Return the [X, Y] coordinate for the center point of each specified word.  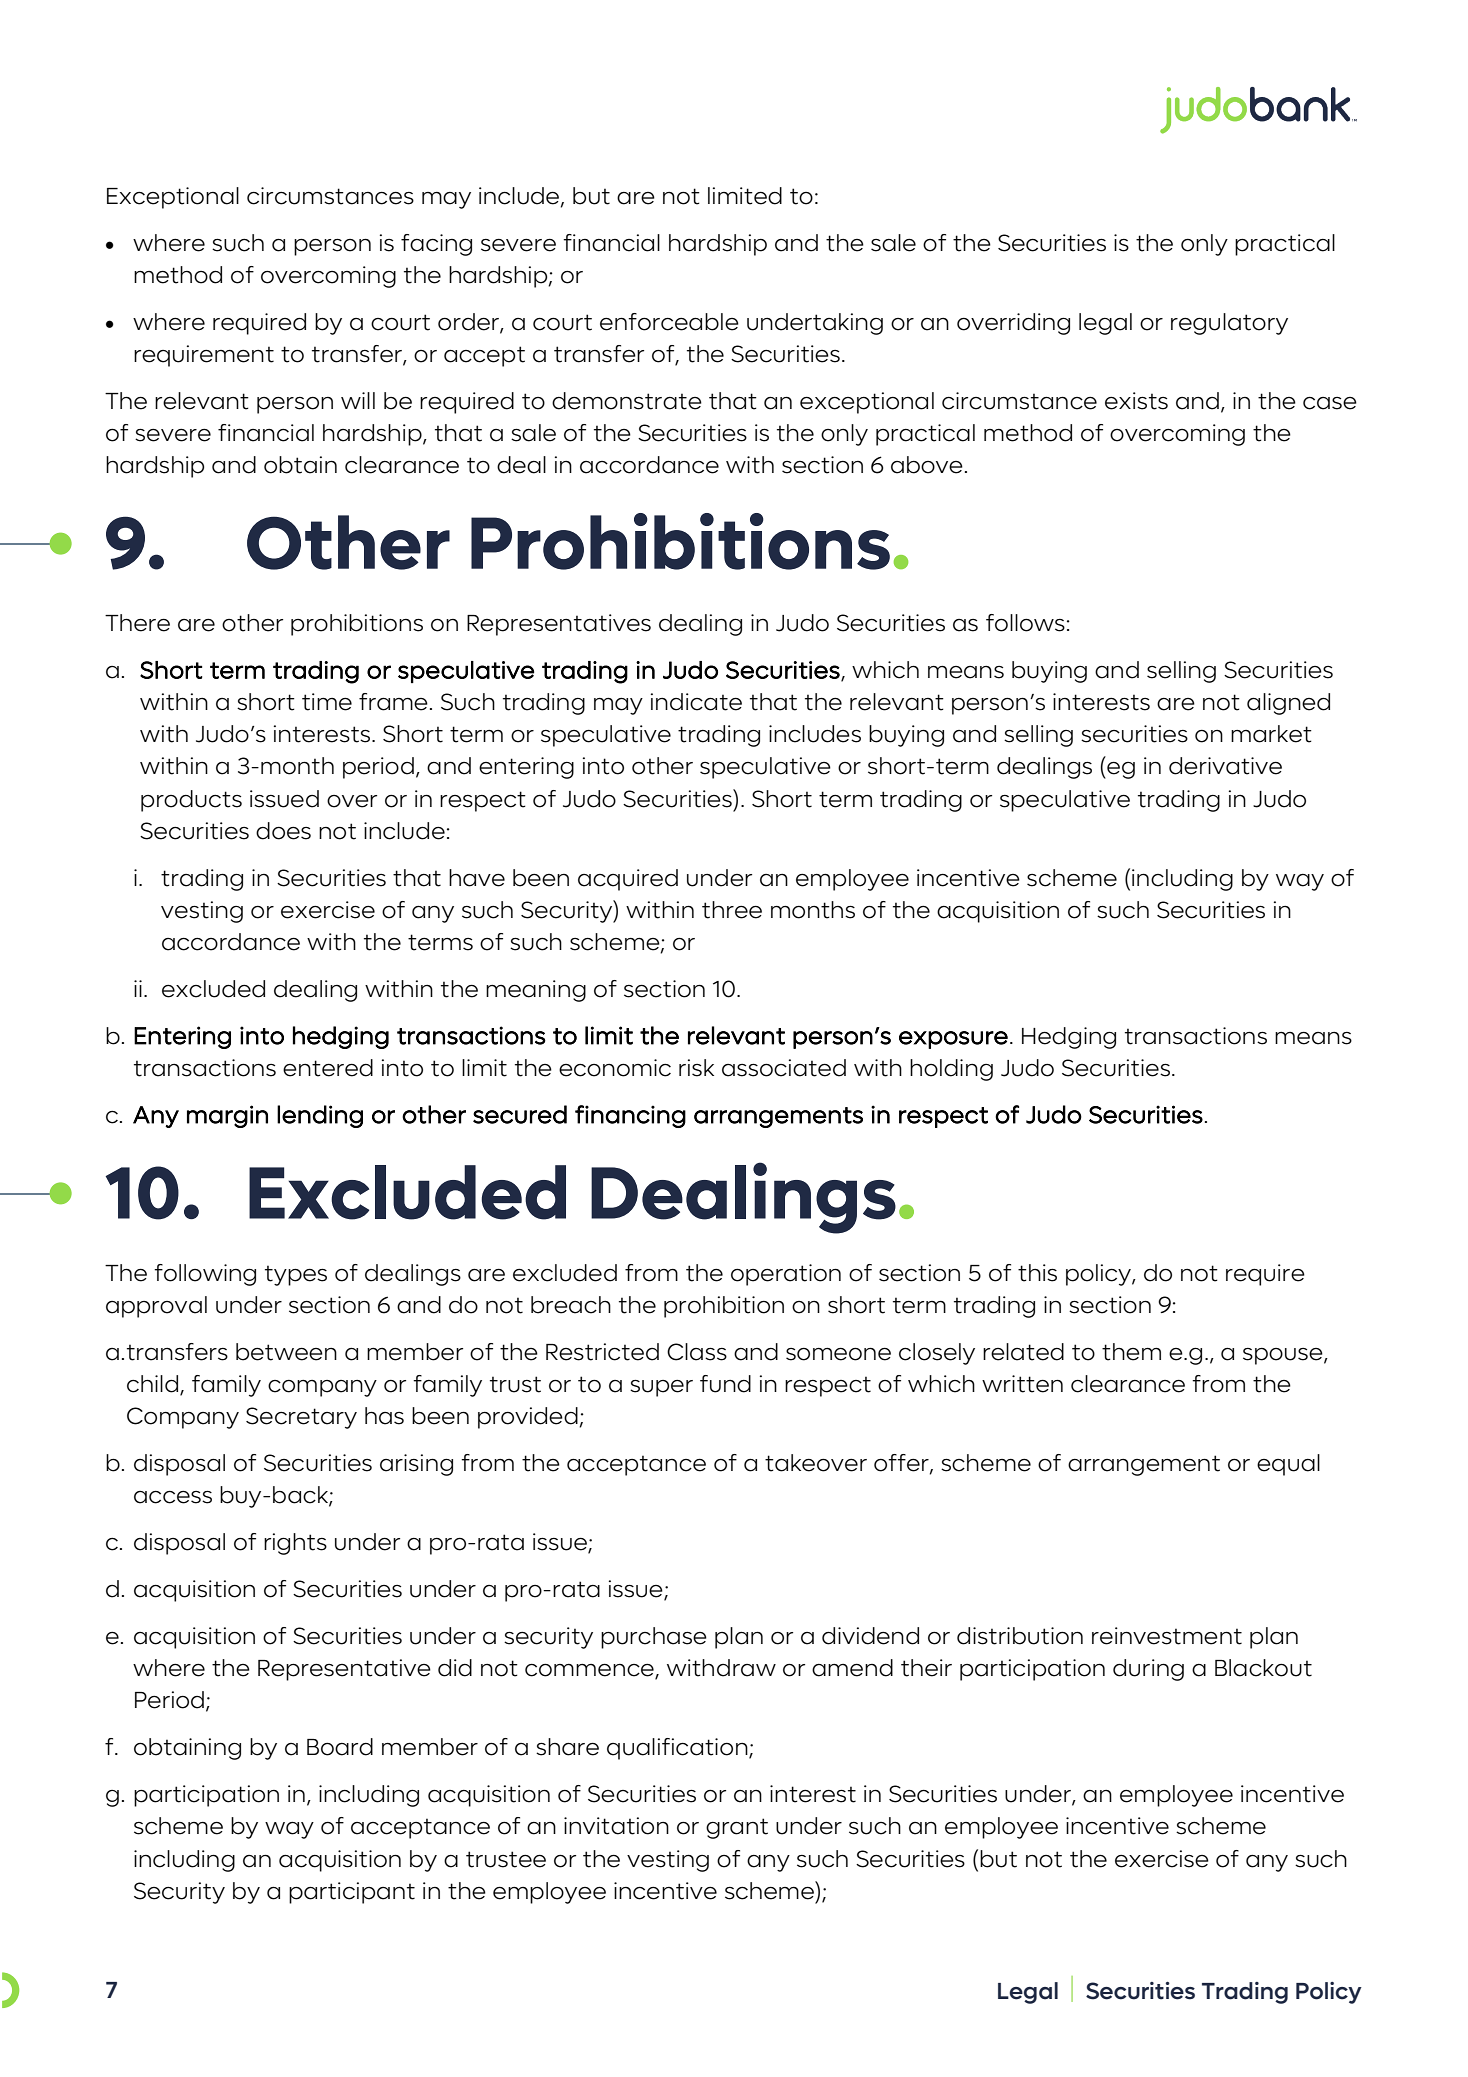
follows [1025, 623]
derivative [1225, 766]
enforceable [669, 322]
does [283, 831]
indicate [696, 702]
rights [295, 1544]
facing [436, 245]
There [137, 623]
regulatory [1229, 324]
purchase [654, 1638]
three [732, 910]
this [1037, 1273]
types [296, 1275]
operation [786, 1275]
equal [1288, 1465]
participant [352, 1893]
